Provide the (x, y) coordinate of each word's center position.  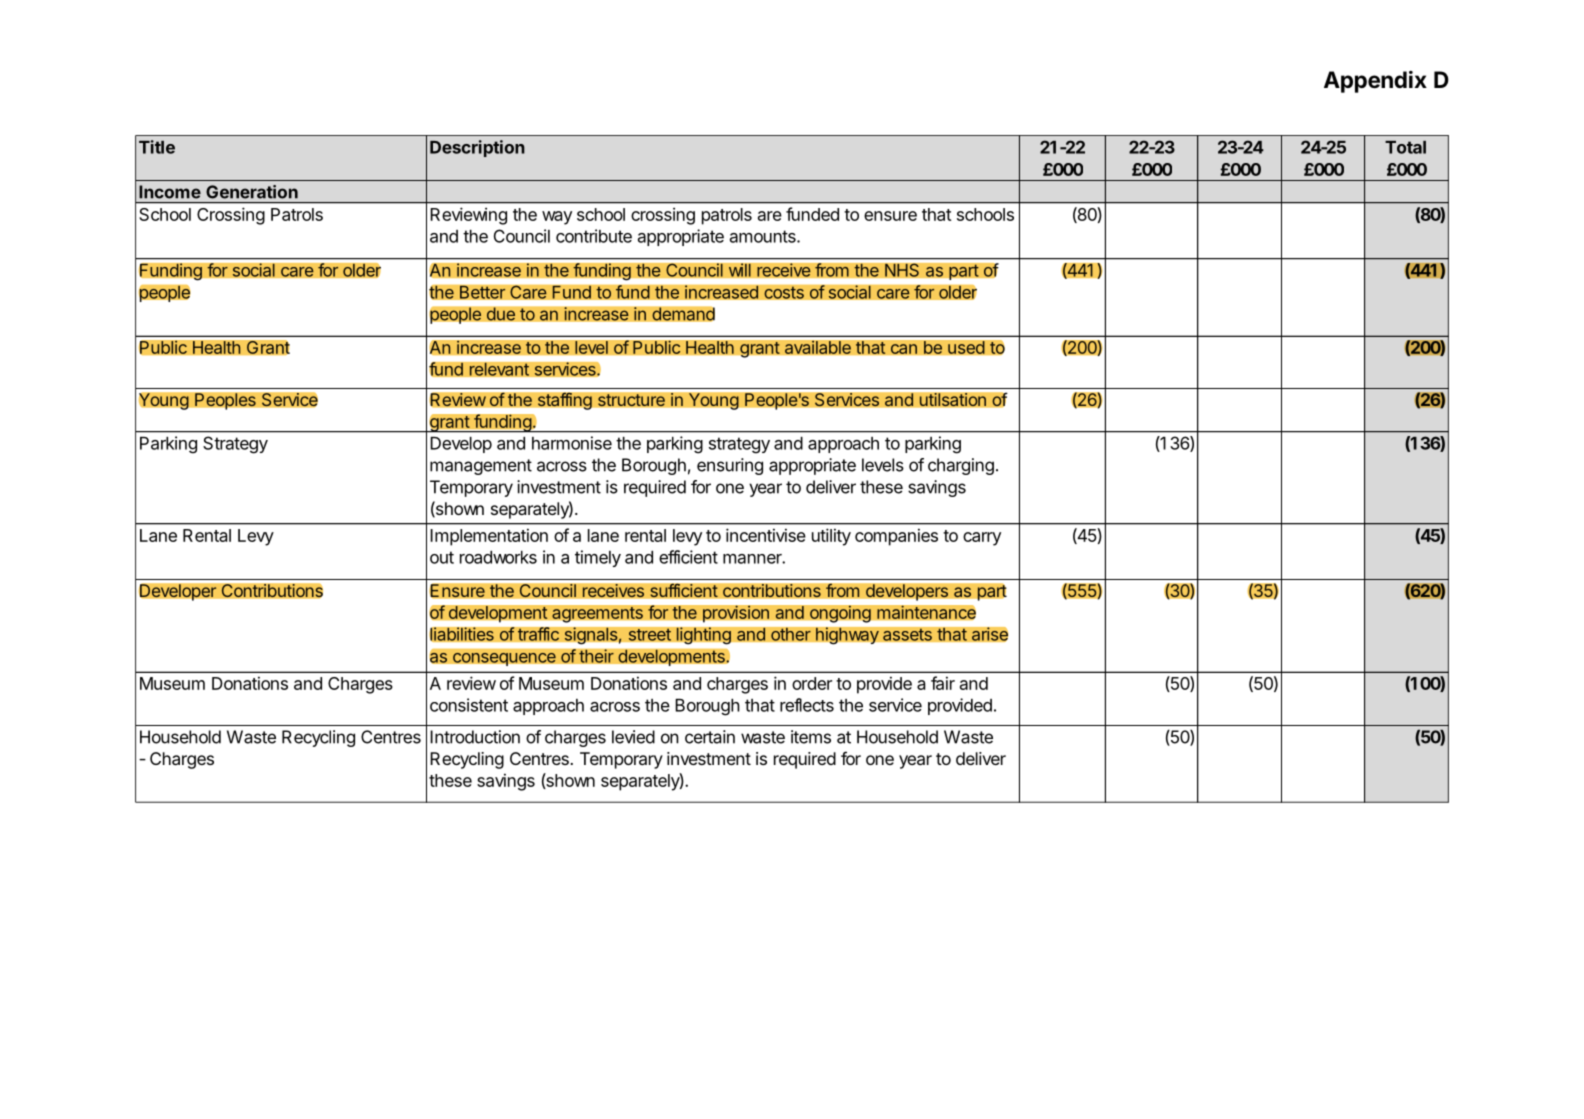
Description (477, 148)
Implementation (489, 537)
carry (982, 539)
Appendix (1375, 82)
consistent (469, 705)
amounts (764, 236)
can (904, 349)
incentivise (766, 535)
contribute (594, 236)
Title (157, 147)
